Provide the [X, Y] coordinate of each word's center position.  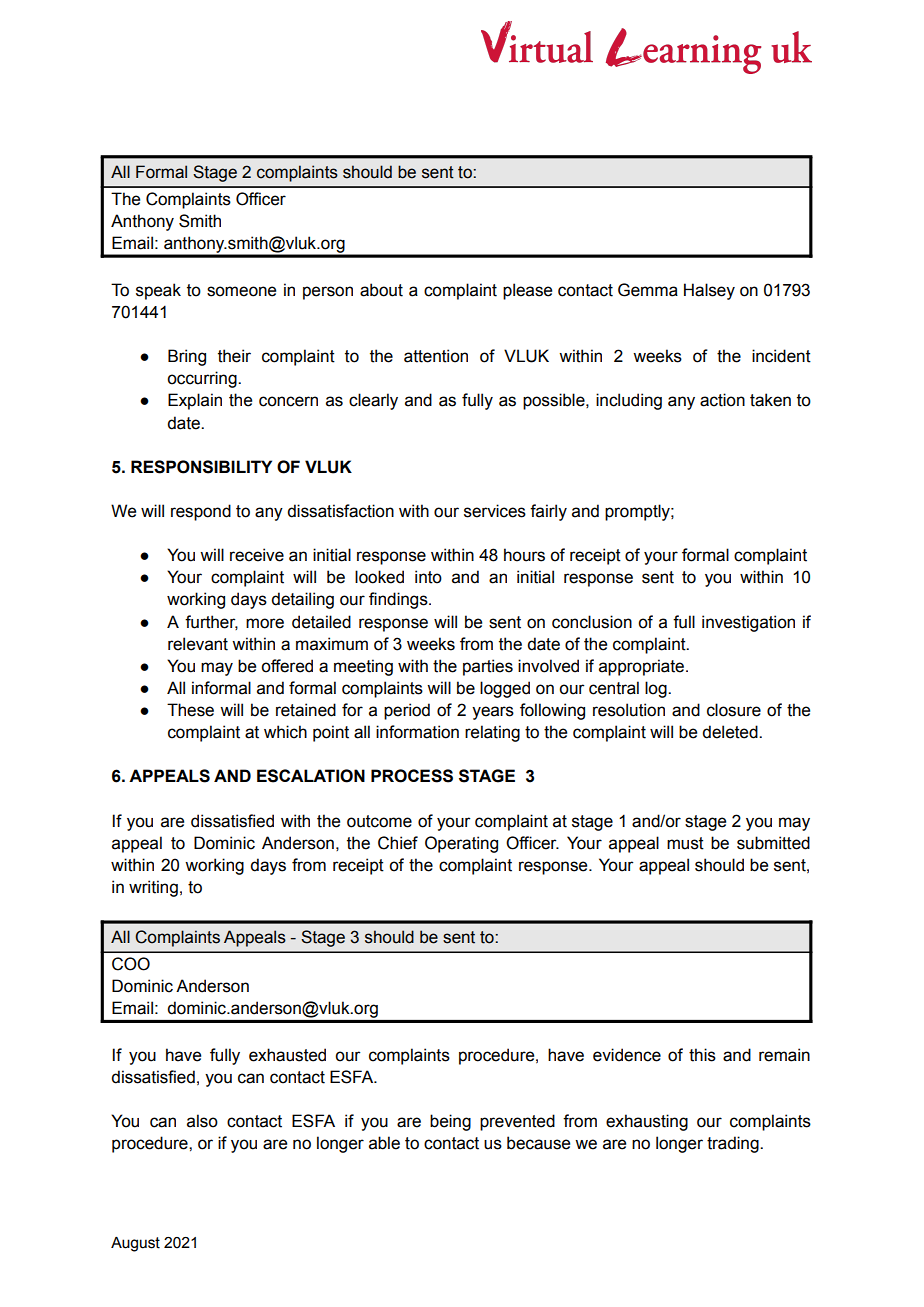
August [135, 1244]
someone [241, 291]
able [384, 1143]
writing [153, 888]
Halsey [709, 291]
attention [436, 356]
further [211, 622]
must [685, 843]
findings [399, 600]
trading [734, 1144]
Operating [461, 844]
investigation [748, 623]
